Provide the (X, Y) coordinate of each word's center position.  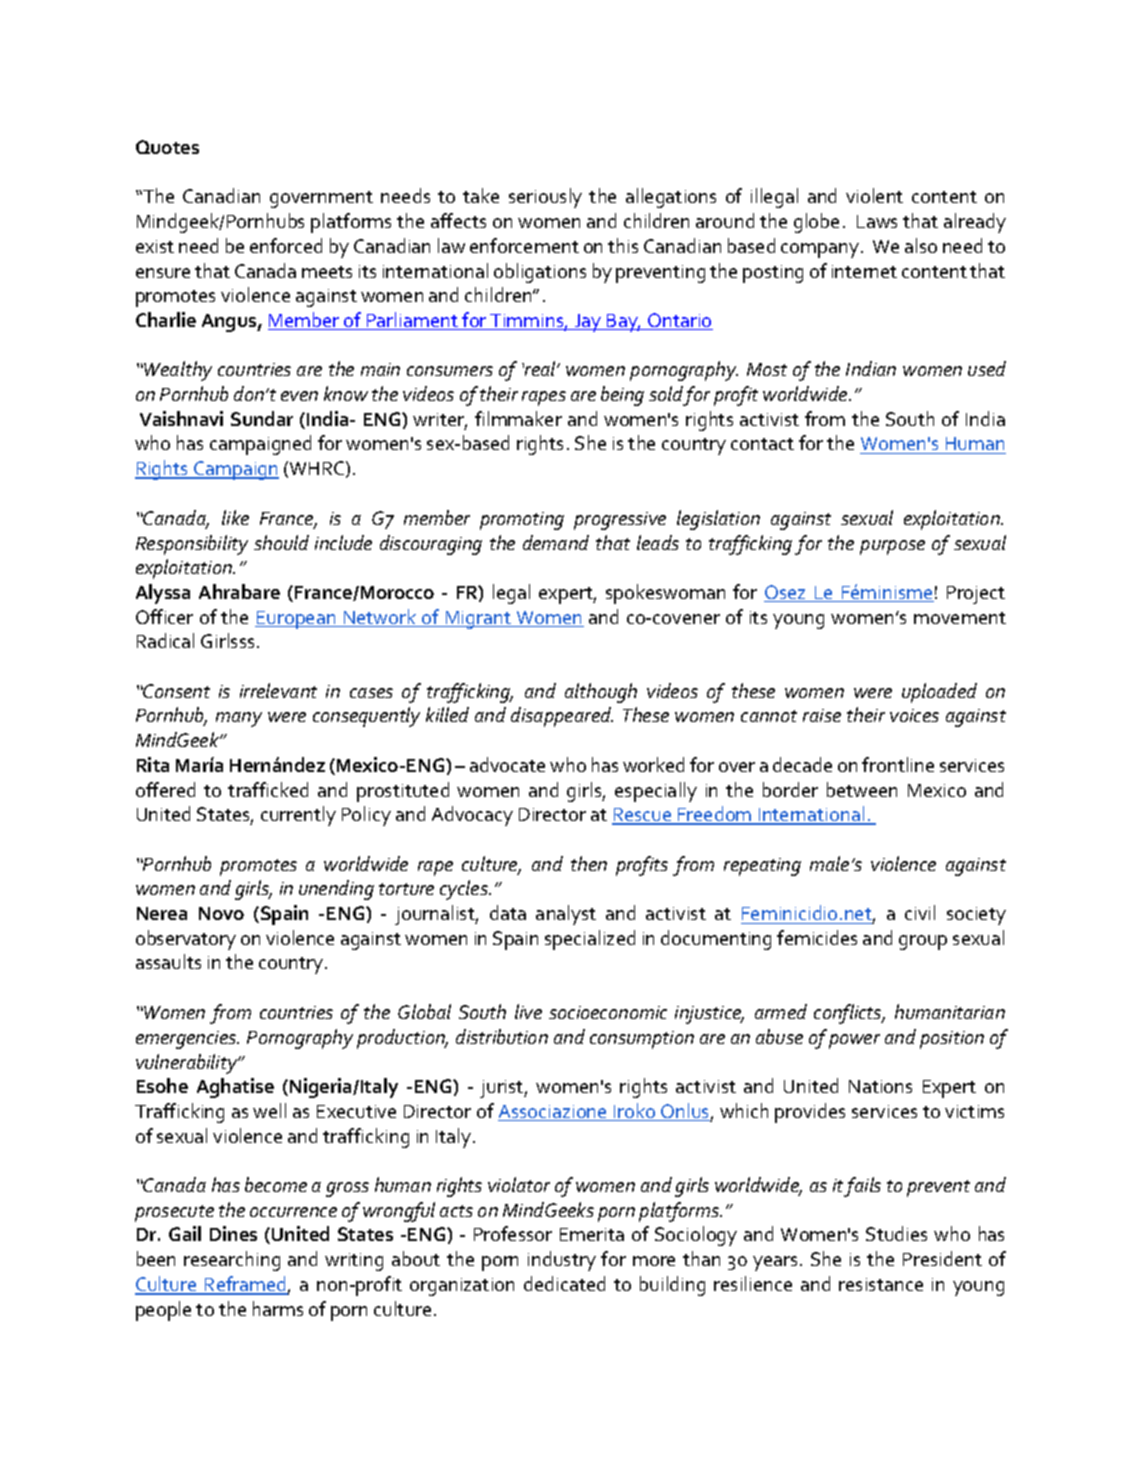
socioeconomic (608, 1012)
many (239, 719)
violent (874, 195)
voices (914, 715)
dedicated (564, 1283)
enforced (286, 245)
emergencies (187, 1040)
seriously (545, 198)
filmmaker (518, 418)
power (854, 1041)
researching (232, 1261)
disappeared (562, 717)
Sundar (262, 418)
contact (762, 444)
